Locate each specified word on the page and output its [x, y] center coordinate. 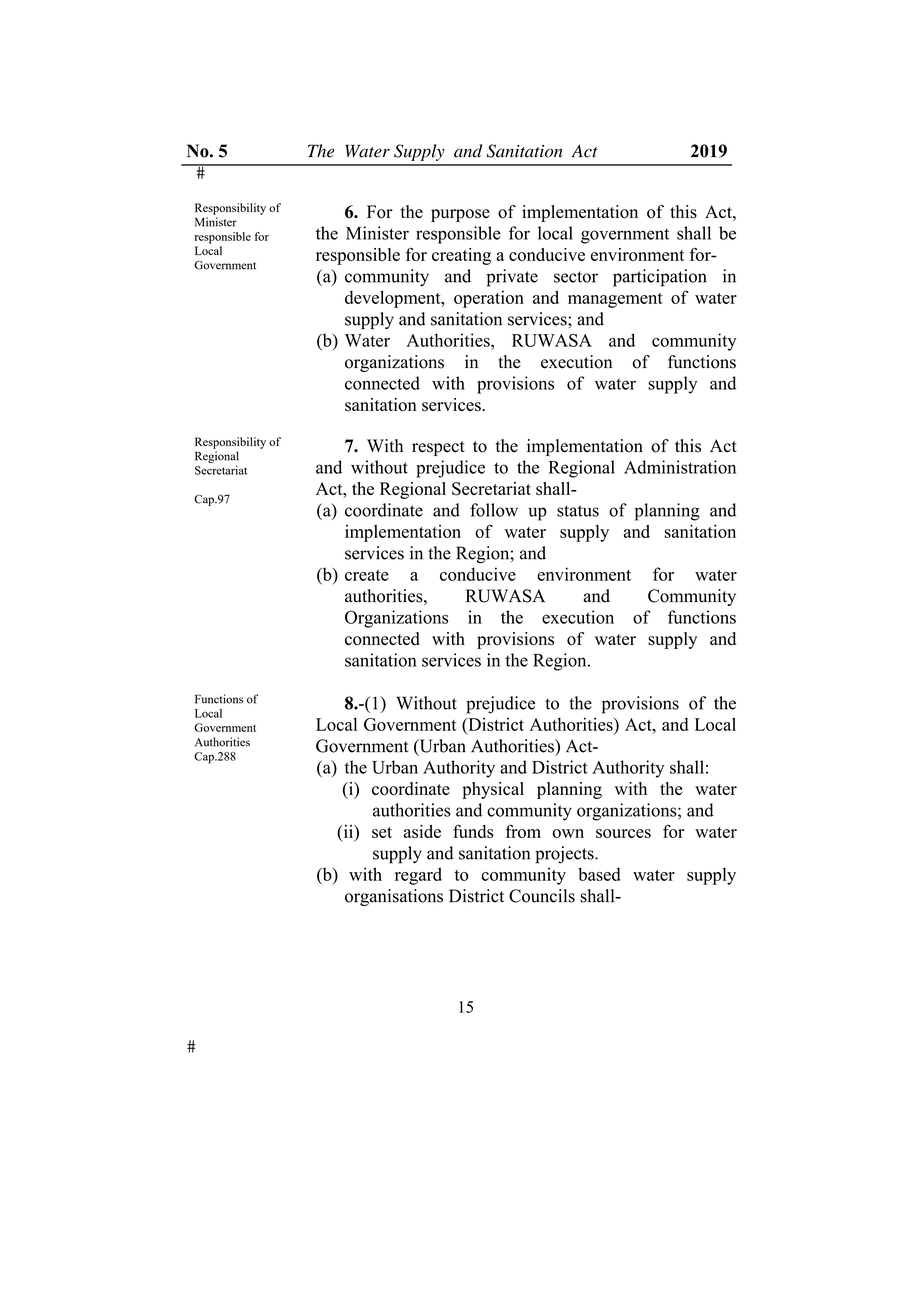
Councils [542, 896]
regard [418, 876]
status [578, 511]
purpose [460, 215]
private [512, 278]
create [367, 575]
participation [660, 278]
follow [494, 510]
